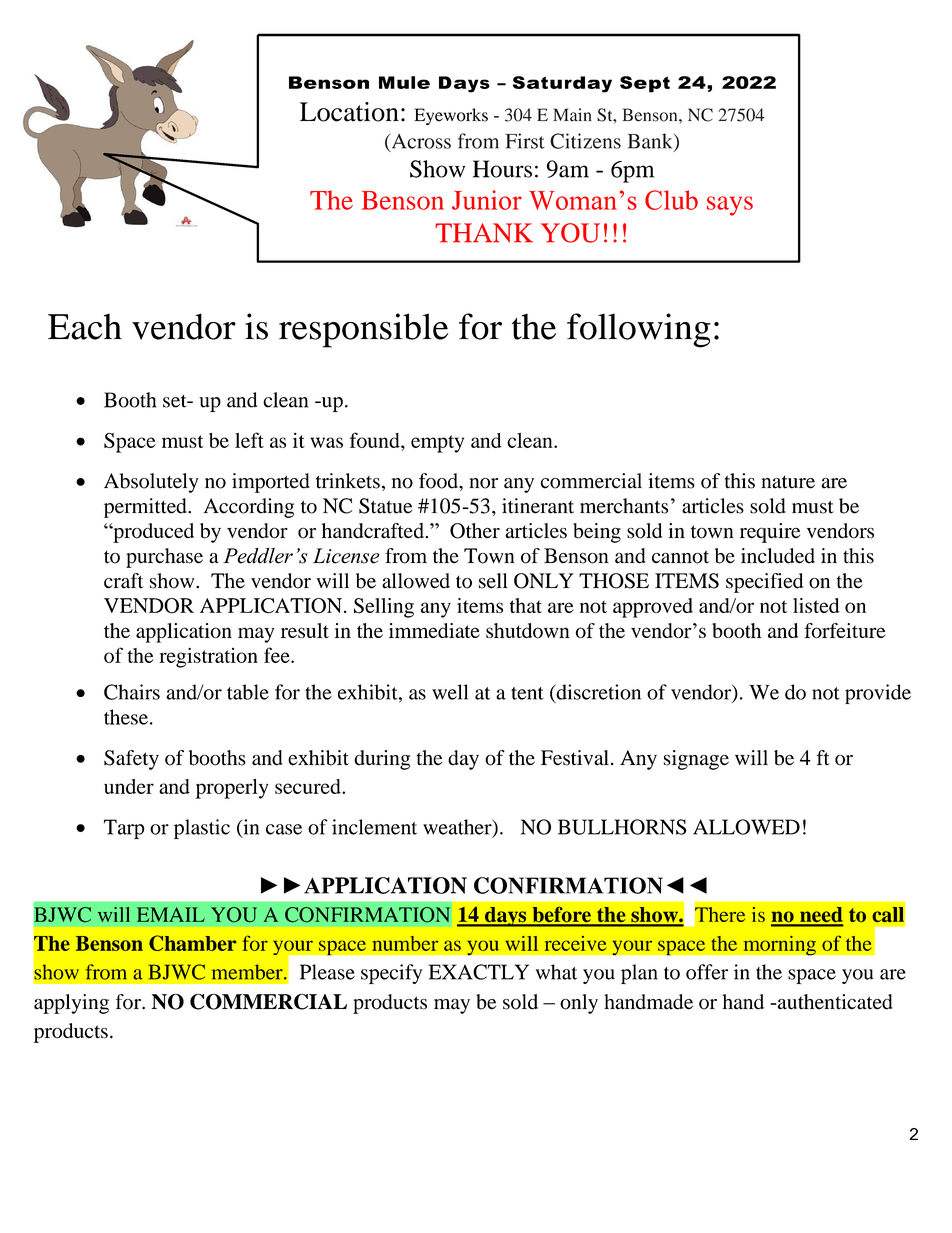  I want to click on signage, so click(696, 760).
